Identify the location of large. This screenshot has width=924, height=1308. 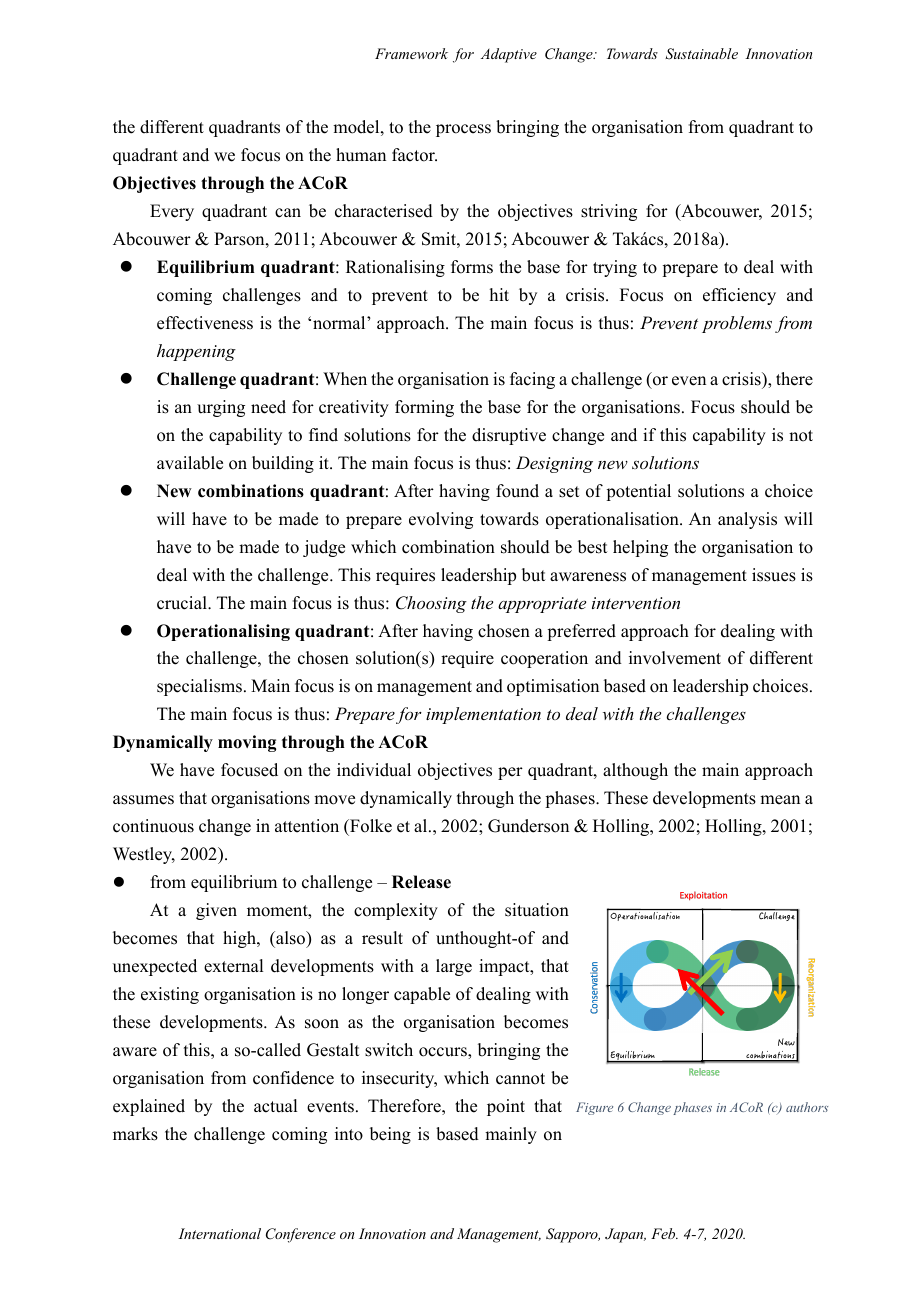
(454, 967).
